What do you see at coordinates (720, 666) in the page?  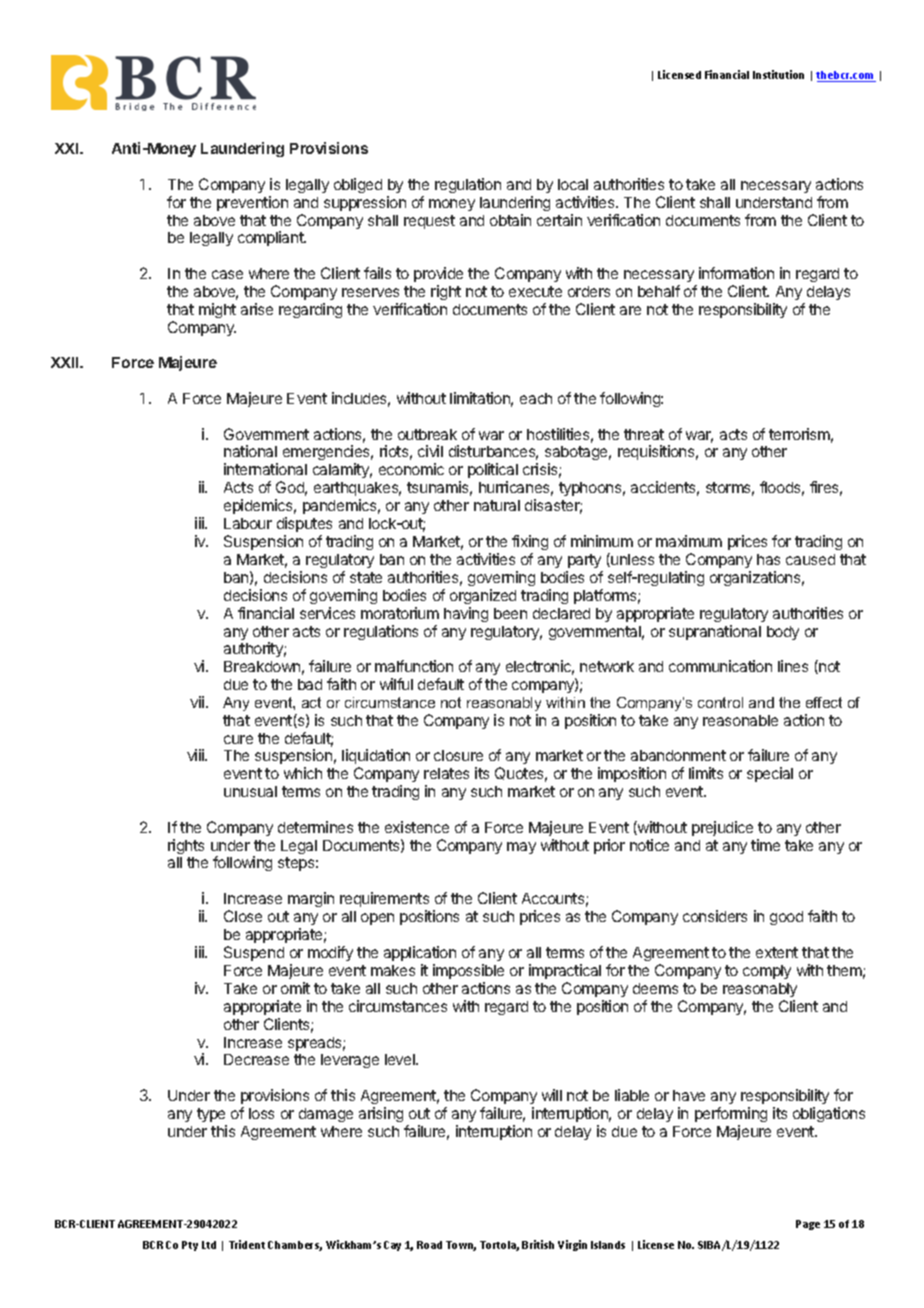 I see `communication` at bounding box center [720, 666].
